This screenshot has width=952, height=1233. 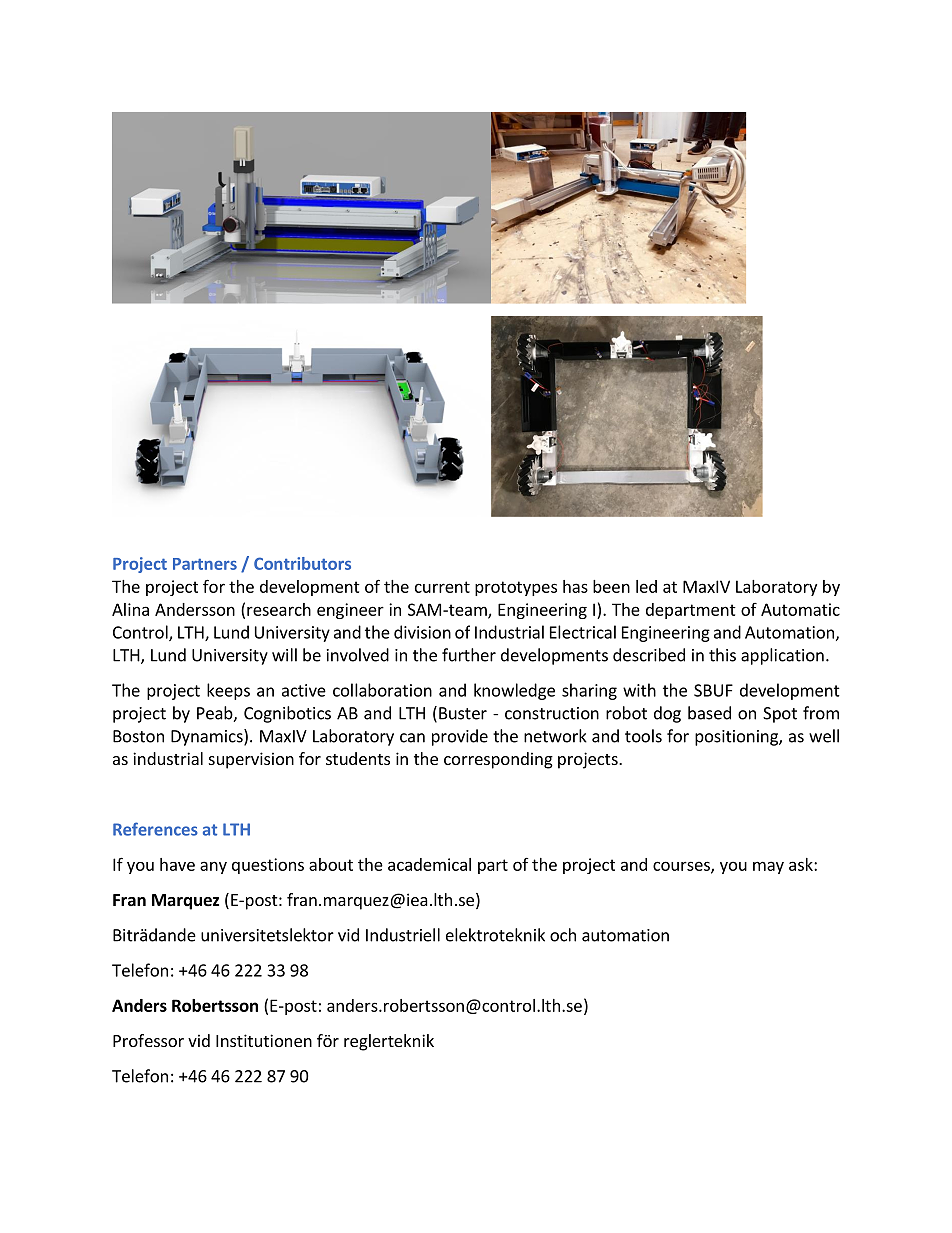 What do you see at coordinates (768, 867) in the screenshot?
I see `may` at bounding box center [768, 867].
